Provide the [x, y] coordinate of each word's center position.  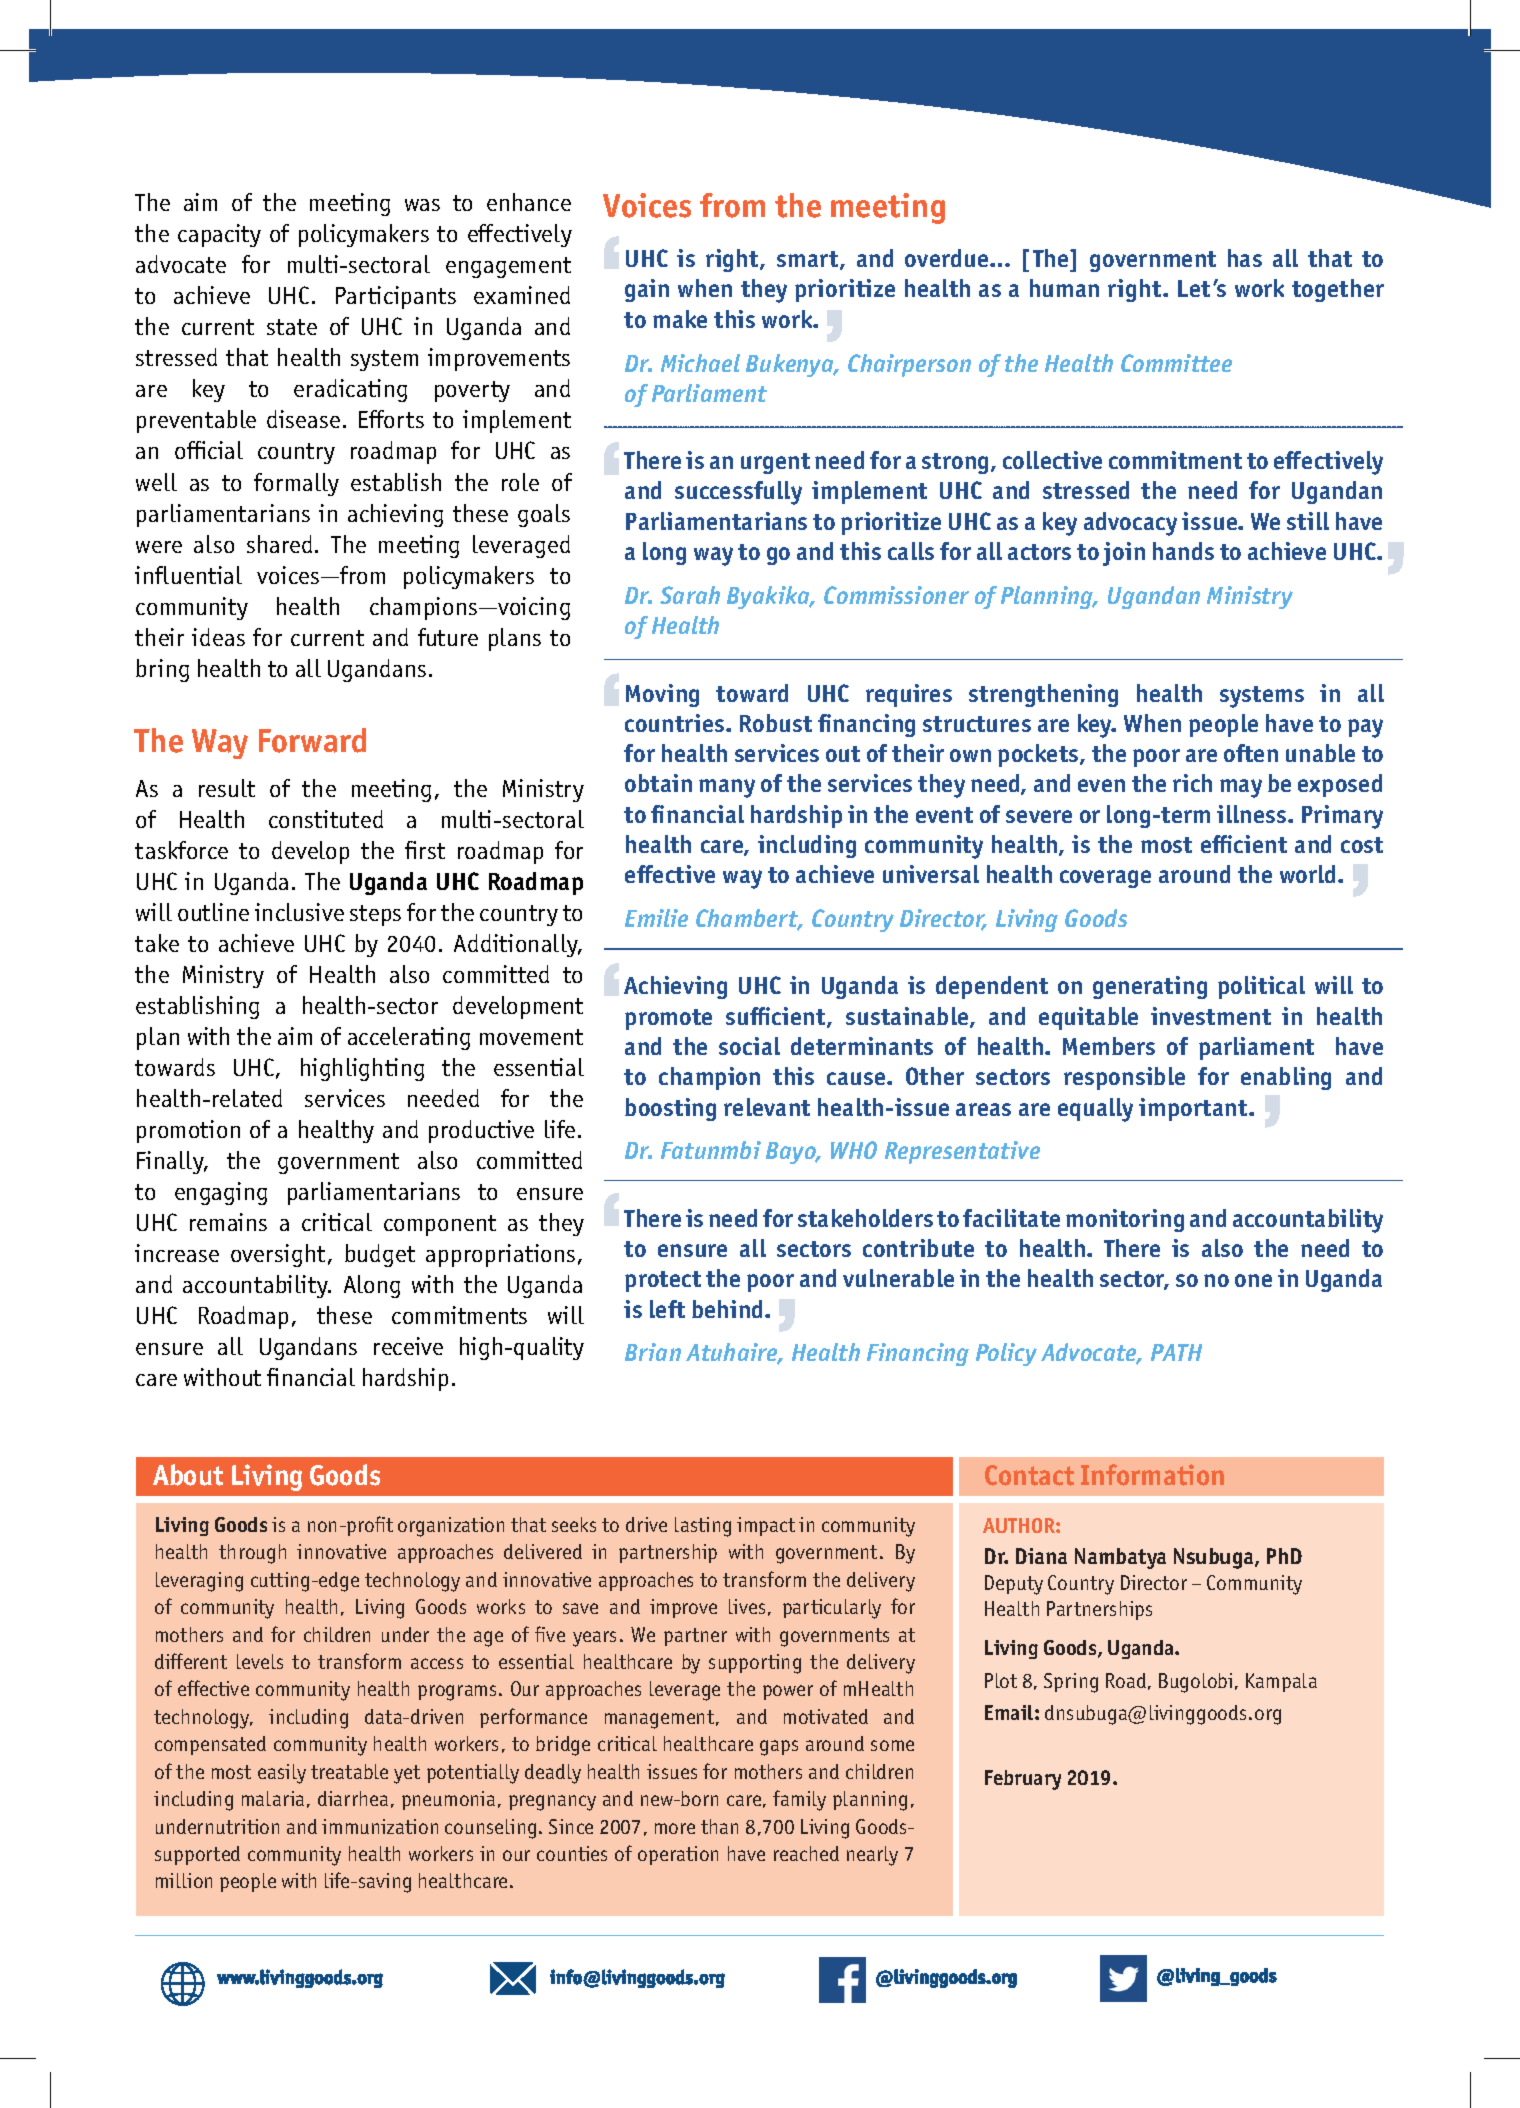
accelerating [409, 1038]
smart [809, 260]
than [719, 1826]
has [1245, 258]
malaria [273, 1798]
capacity [219, 235]
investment [1211, 1016]
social [749, 1046]
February [1023, 1780]
